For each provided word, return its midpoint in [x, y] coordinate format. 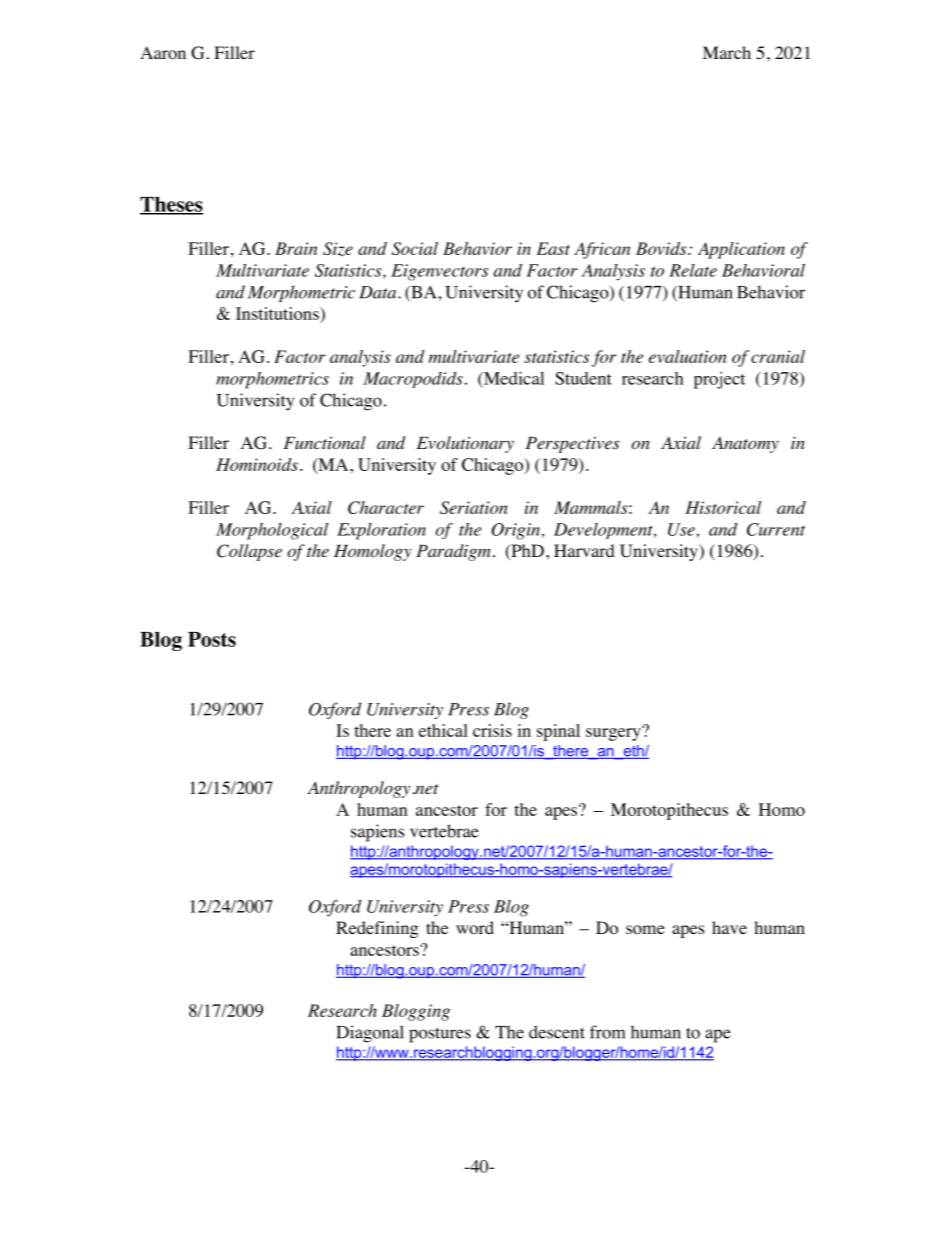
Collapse [249, 552]
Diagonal [370, 1034]
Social [415, 248]
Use [682, 530]
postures [440, 1035]
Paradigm [453, 552]
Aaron [163, 53]
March [727, 52]
